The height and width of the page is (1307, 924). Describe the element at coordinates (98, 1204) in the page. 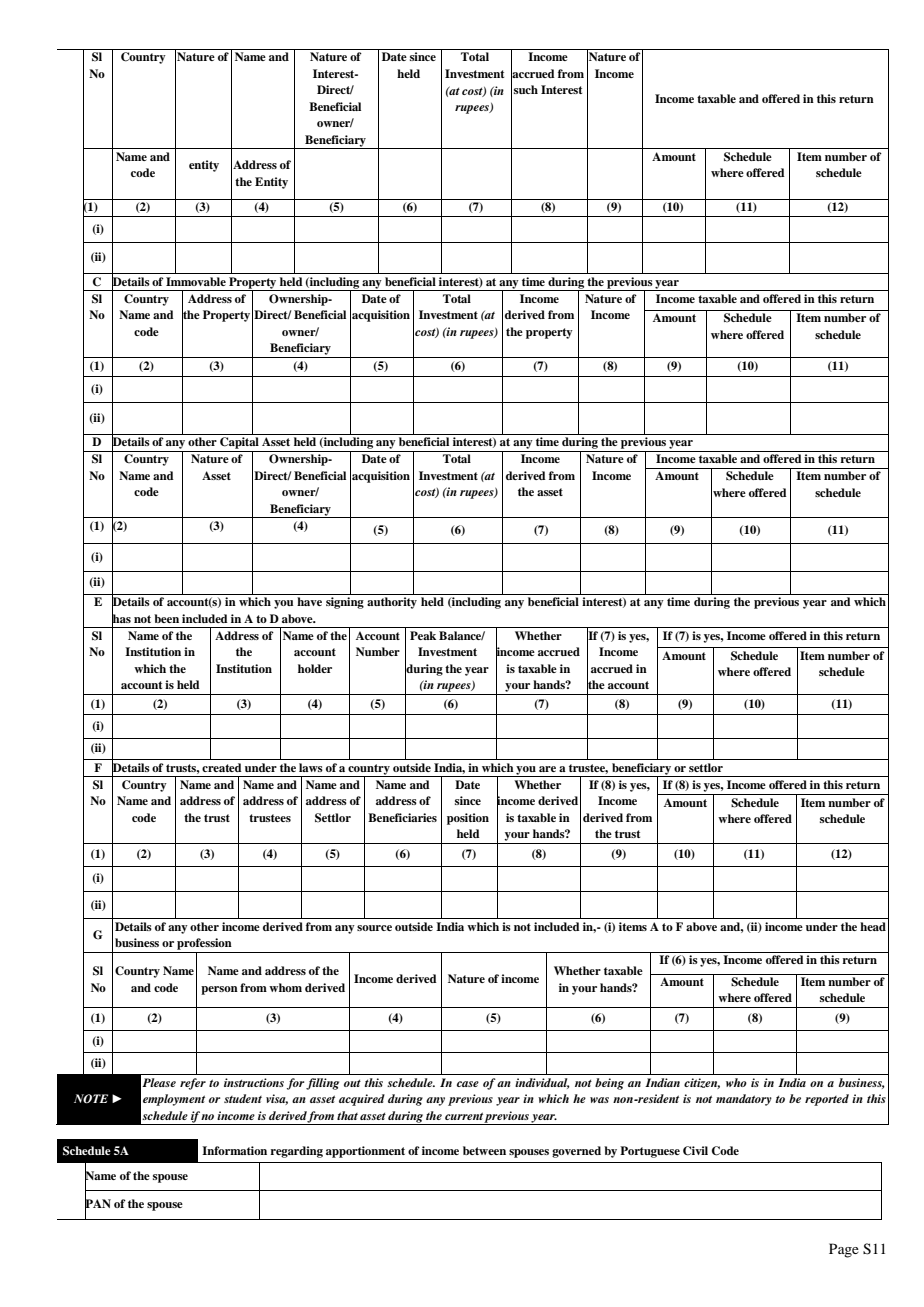

I see `PAN` at that location.
